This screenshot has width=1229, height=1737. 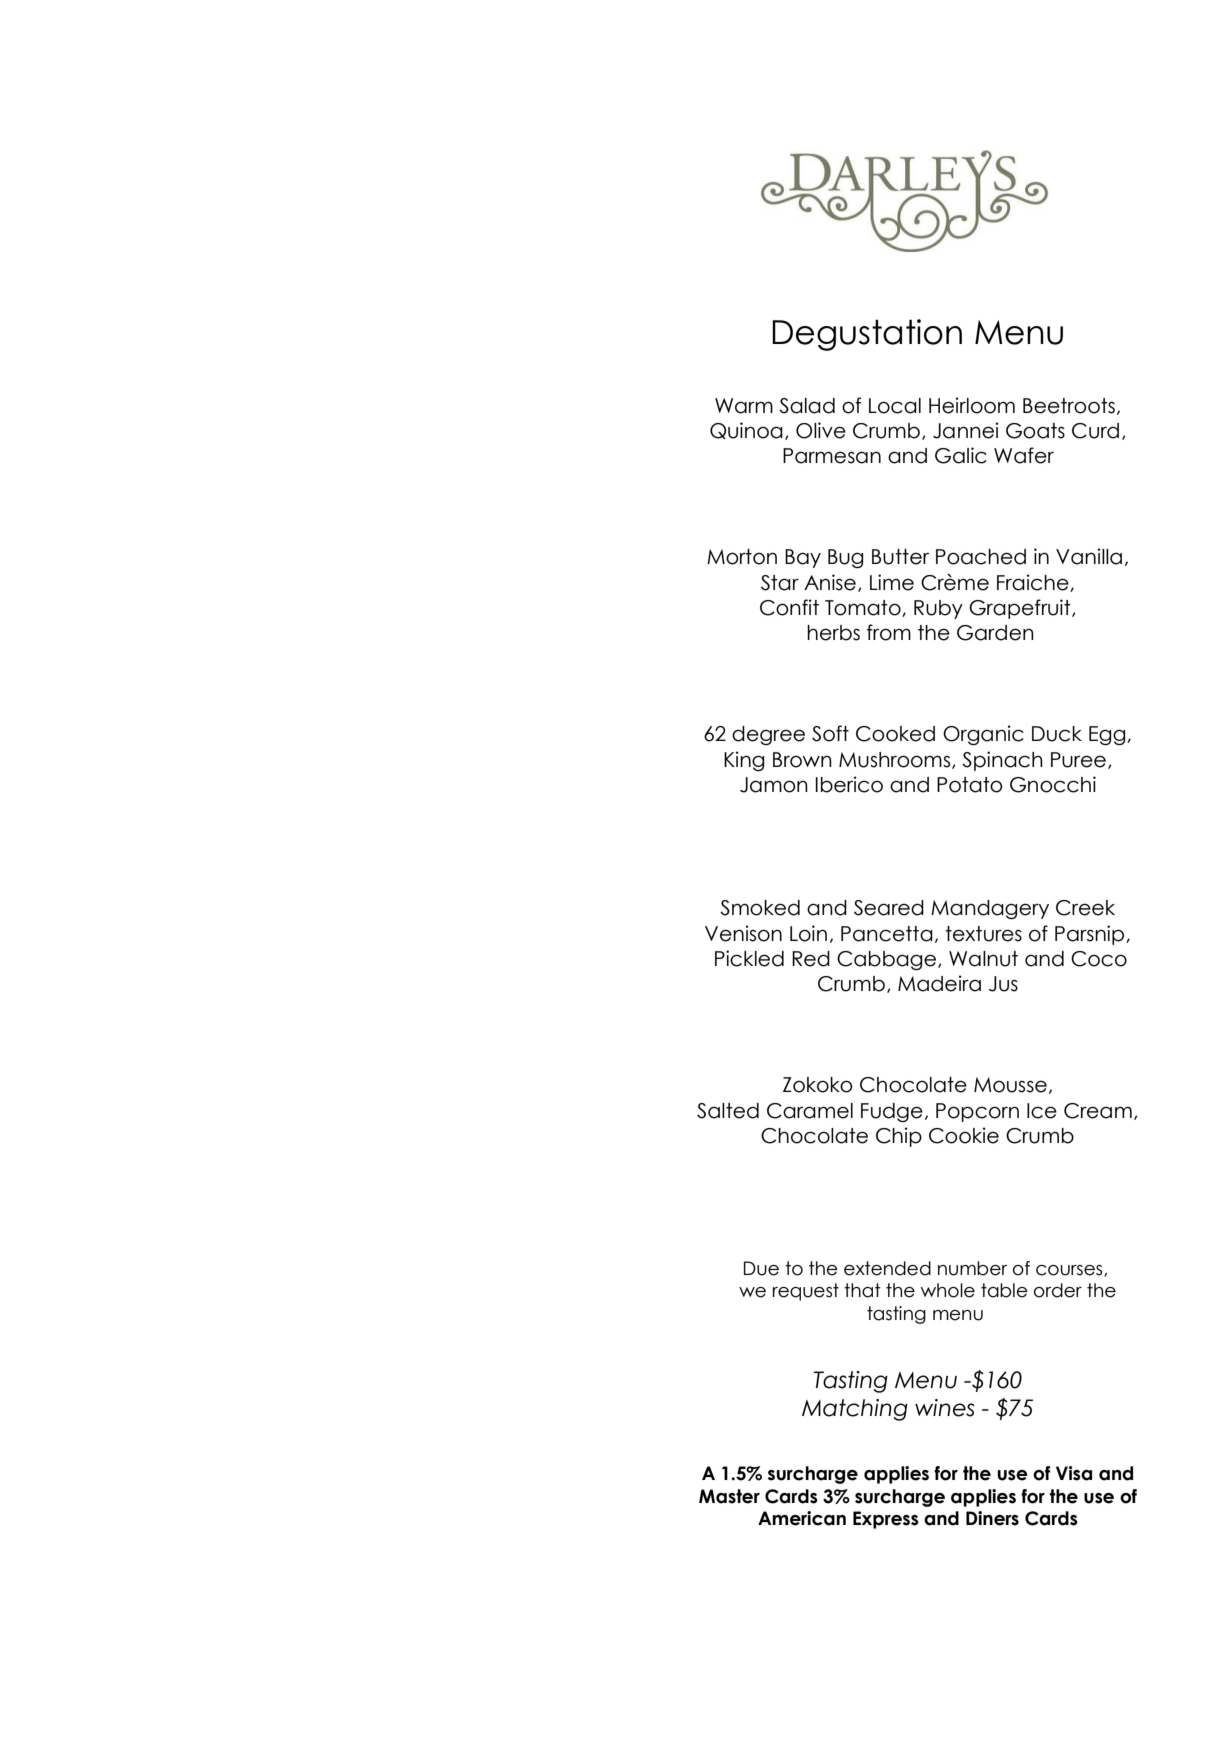 I want to click on Pickled, so click(x=749, y=958).
